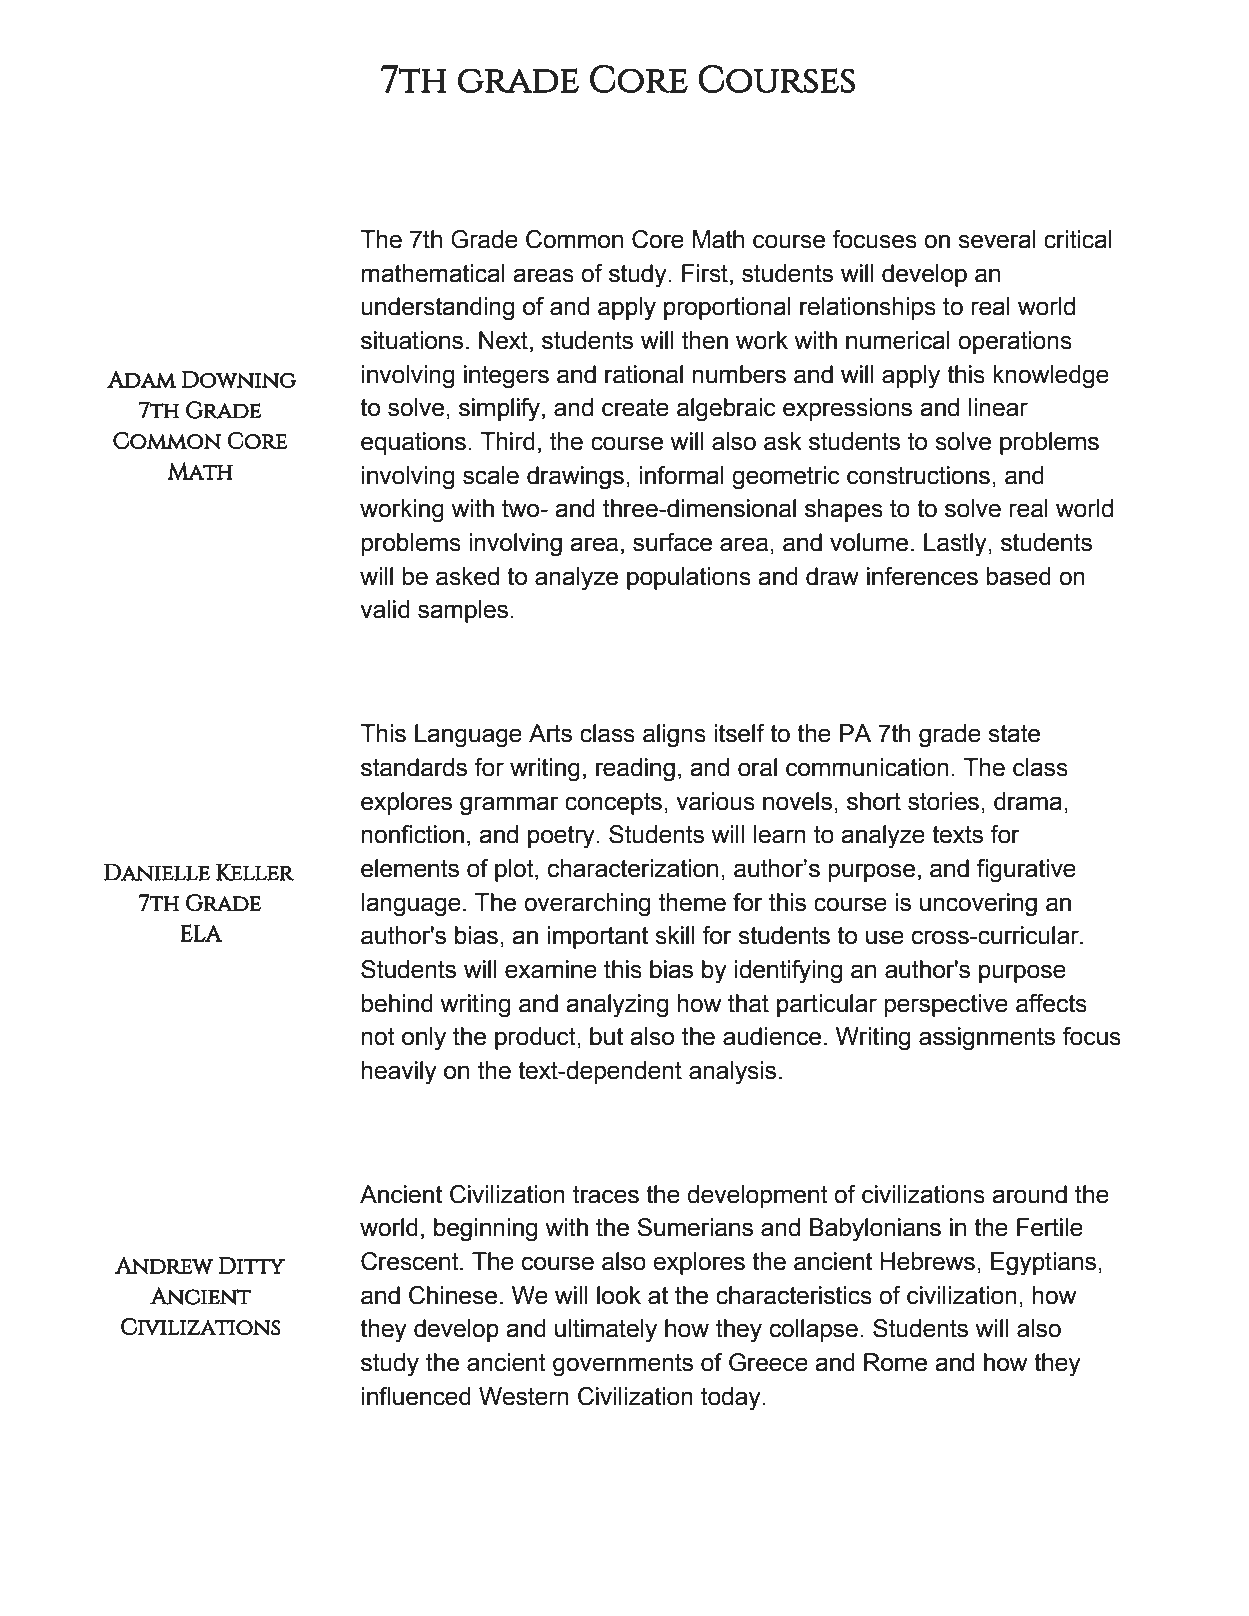 This document has height=1616, width=1249. What do you see at coordinates (255, 872) in the document?
I see `Keller` at bounding box center [255, 872].
